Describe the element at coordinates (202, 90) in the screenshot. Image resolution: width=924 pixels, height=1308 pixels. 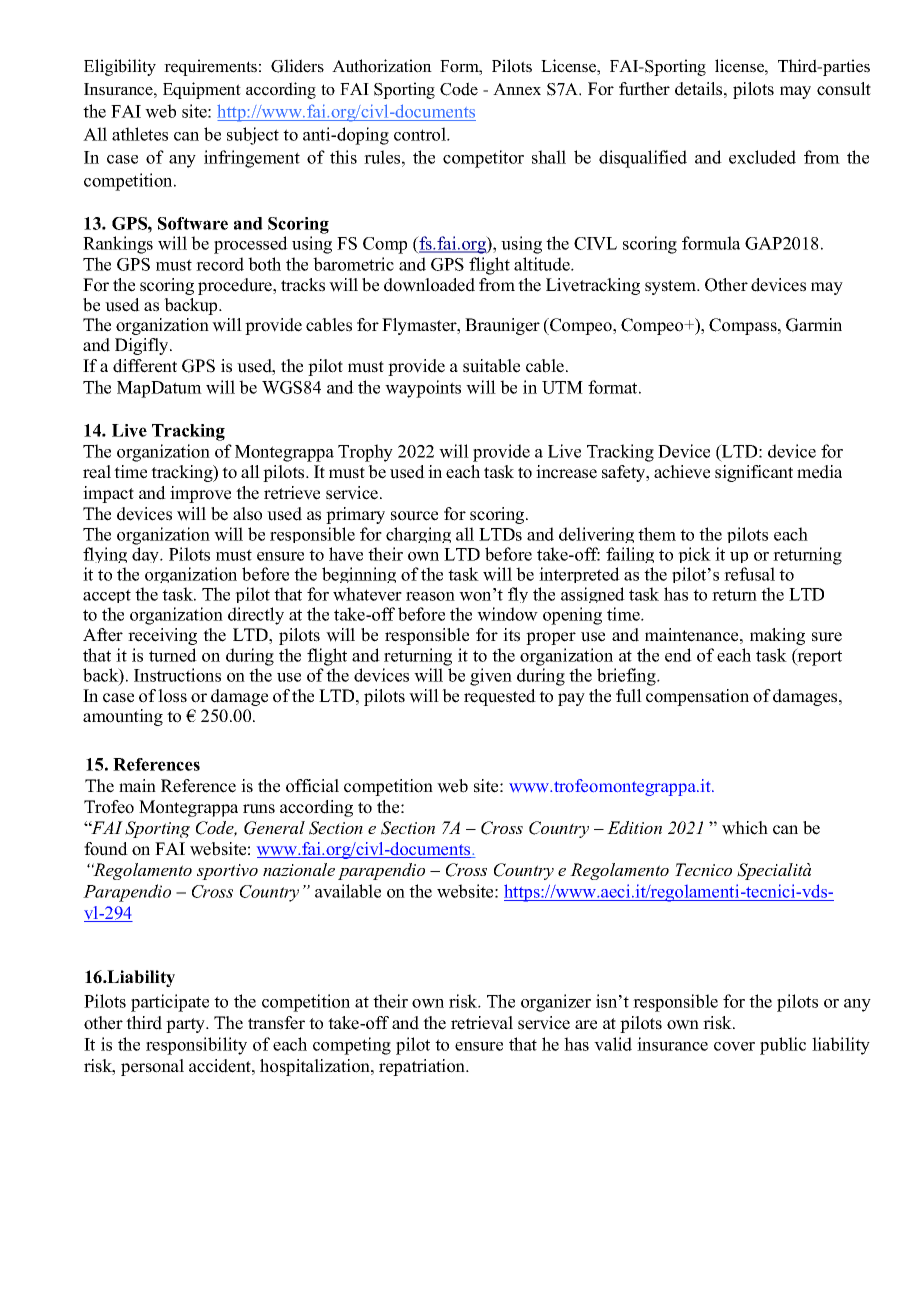
I see `Equipment` at that location.
